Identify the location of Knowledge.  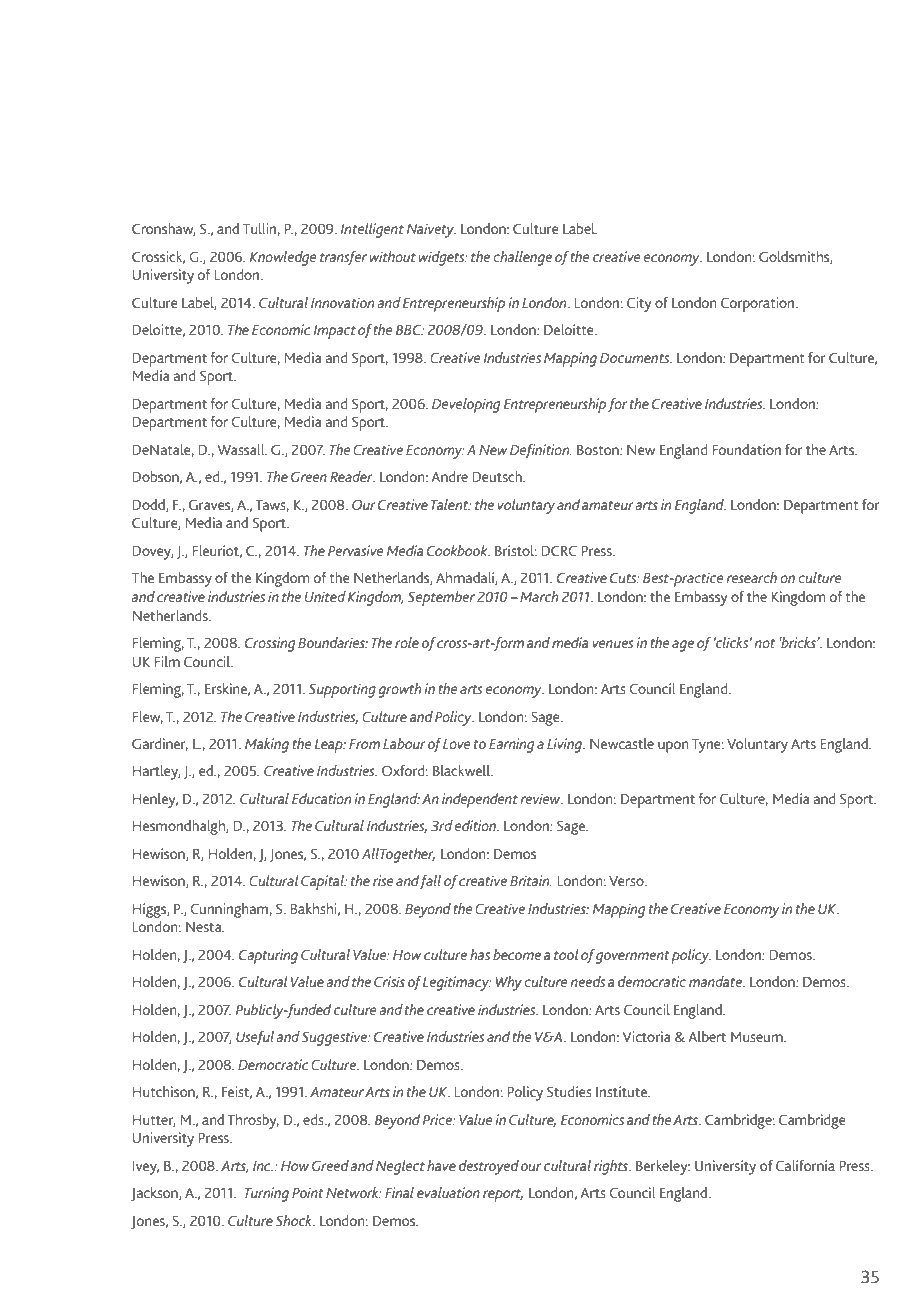
(283, 258).
